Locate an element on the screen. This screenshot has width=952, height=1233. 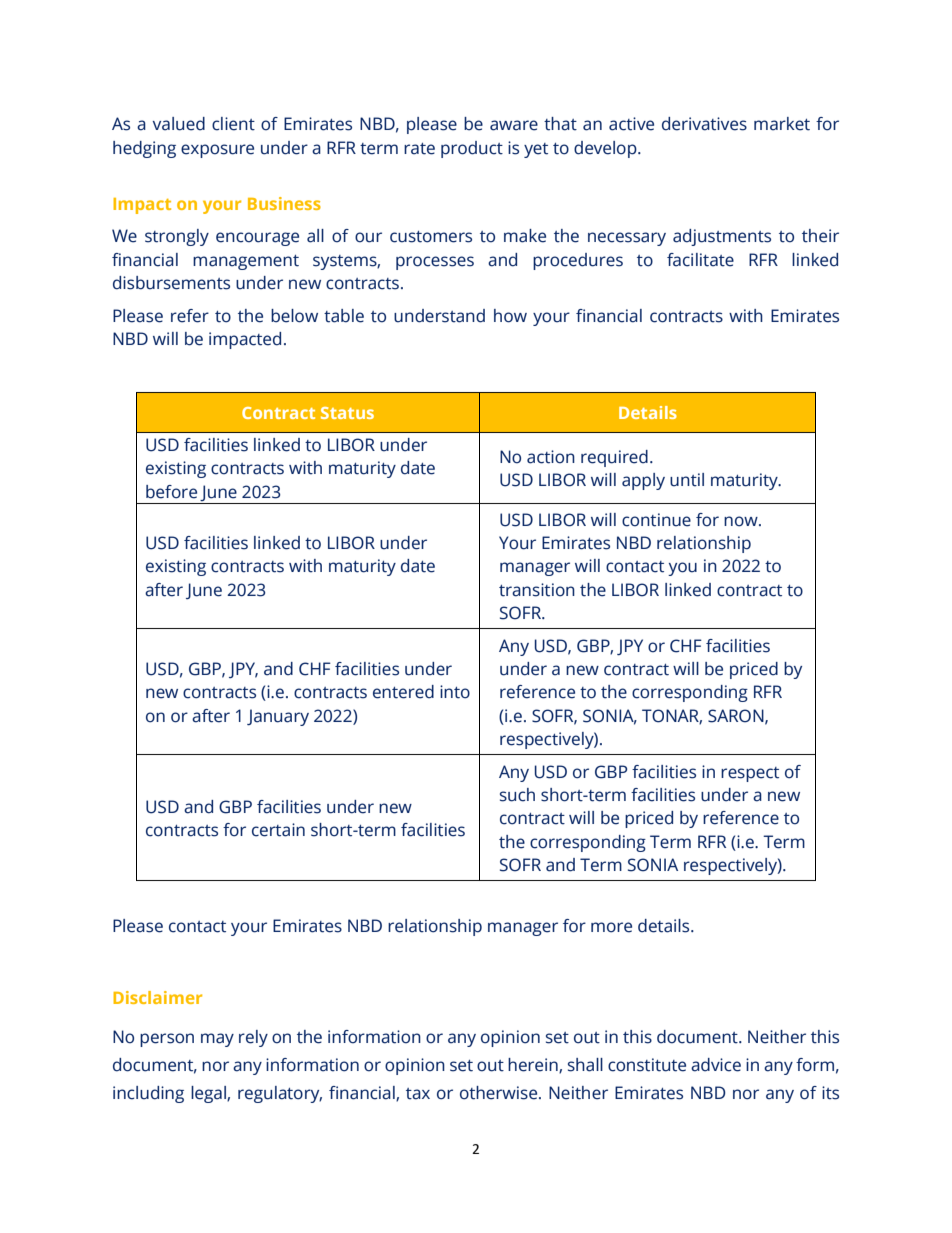
before is located at coordinates (171, 492).
